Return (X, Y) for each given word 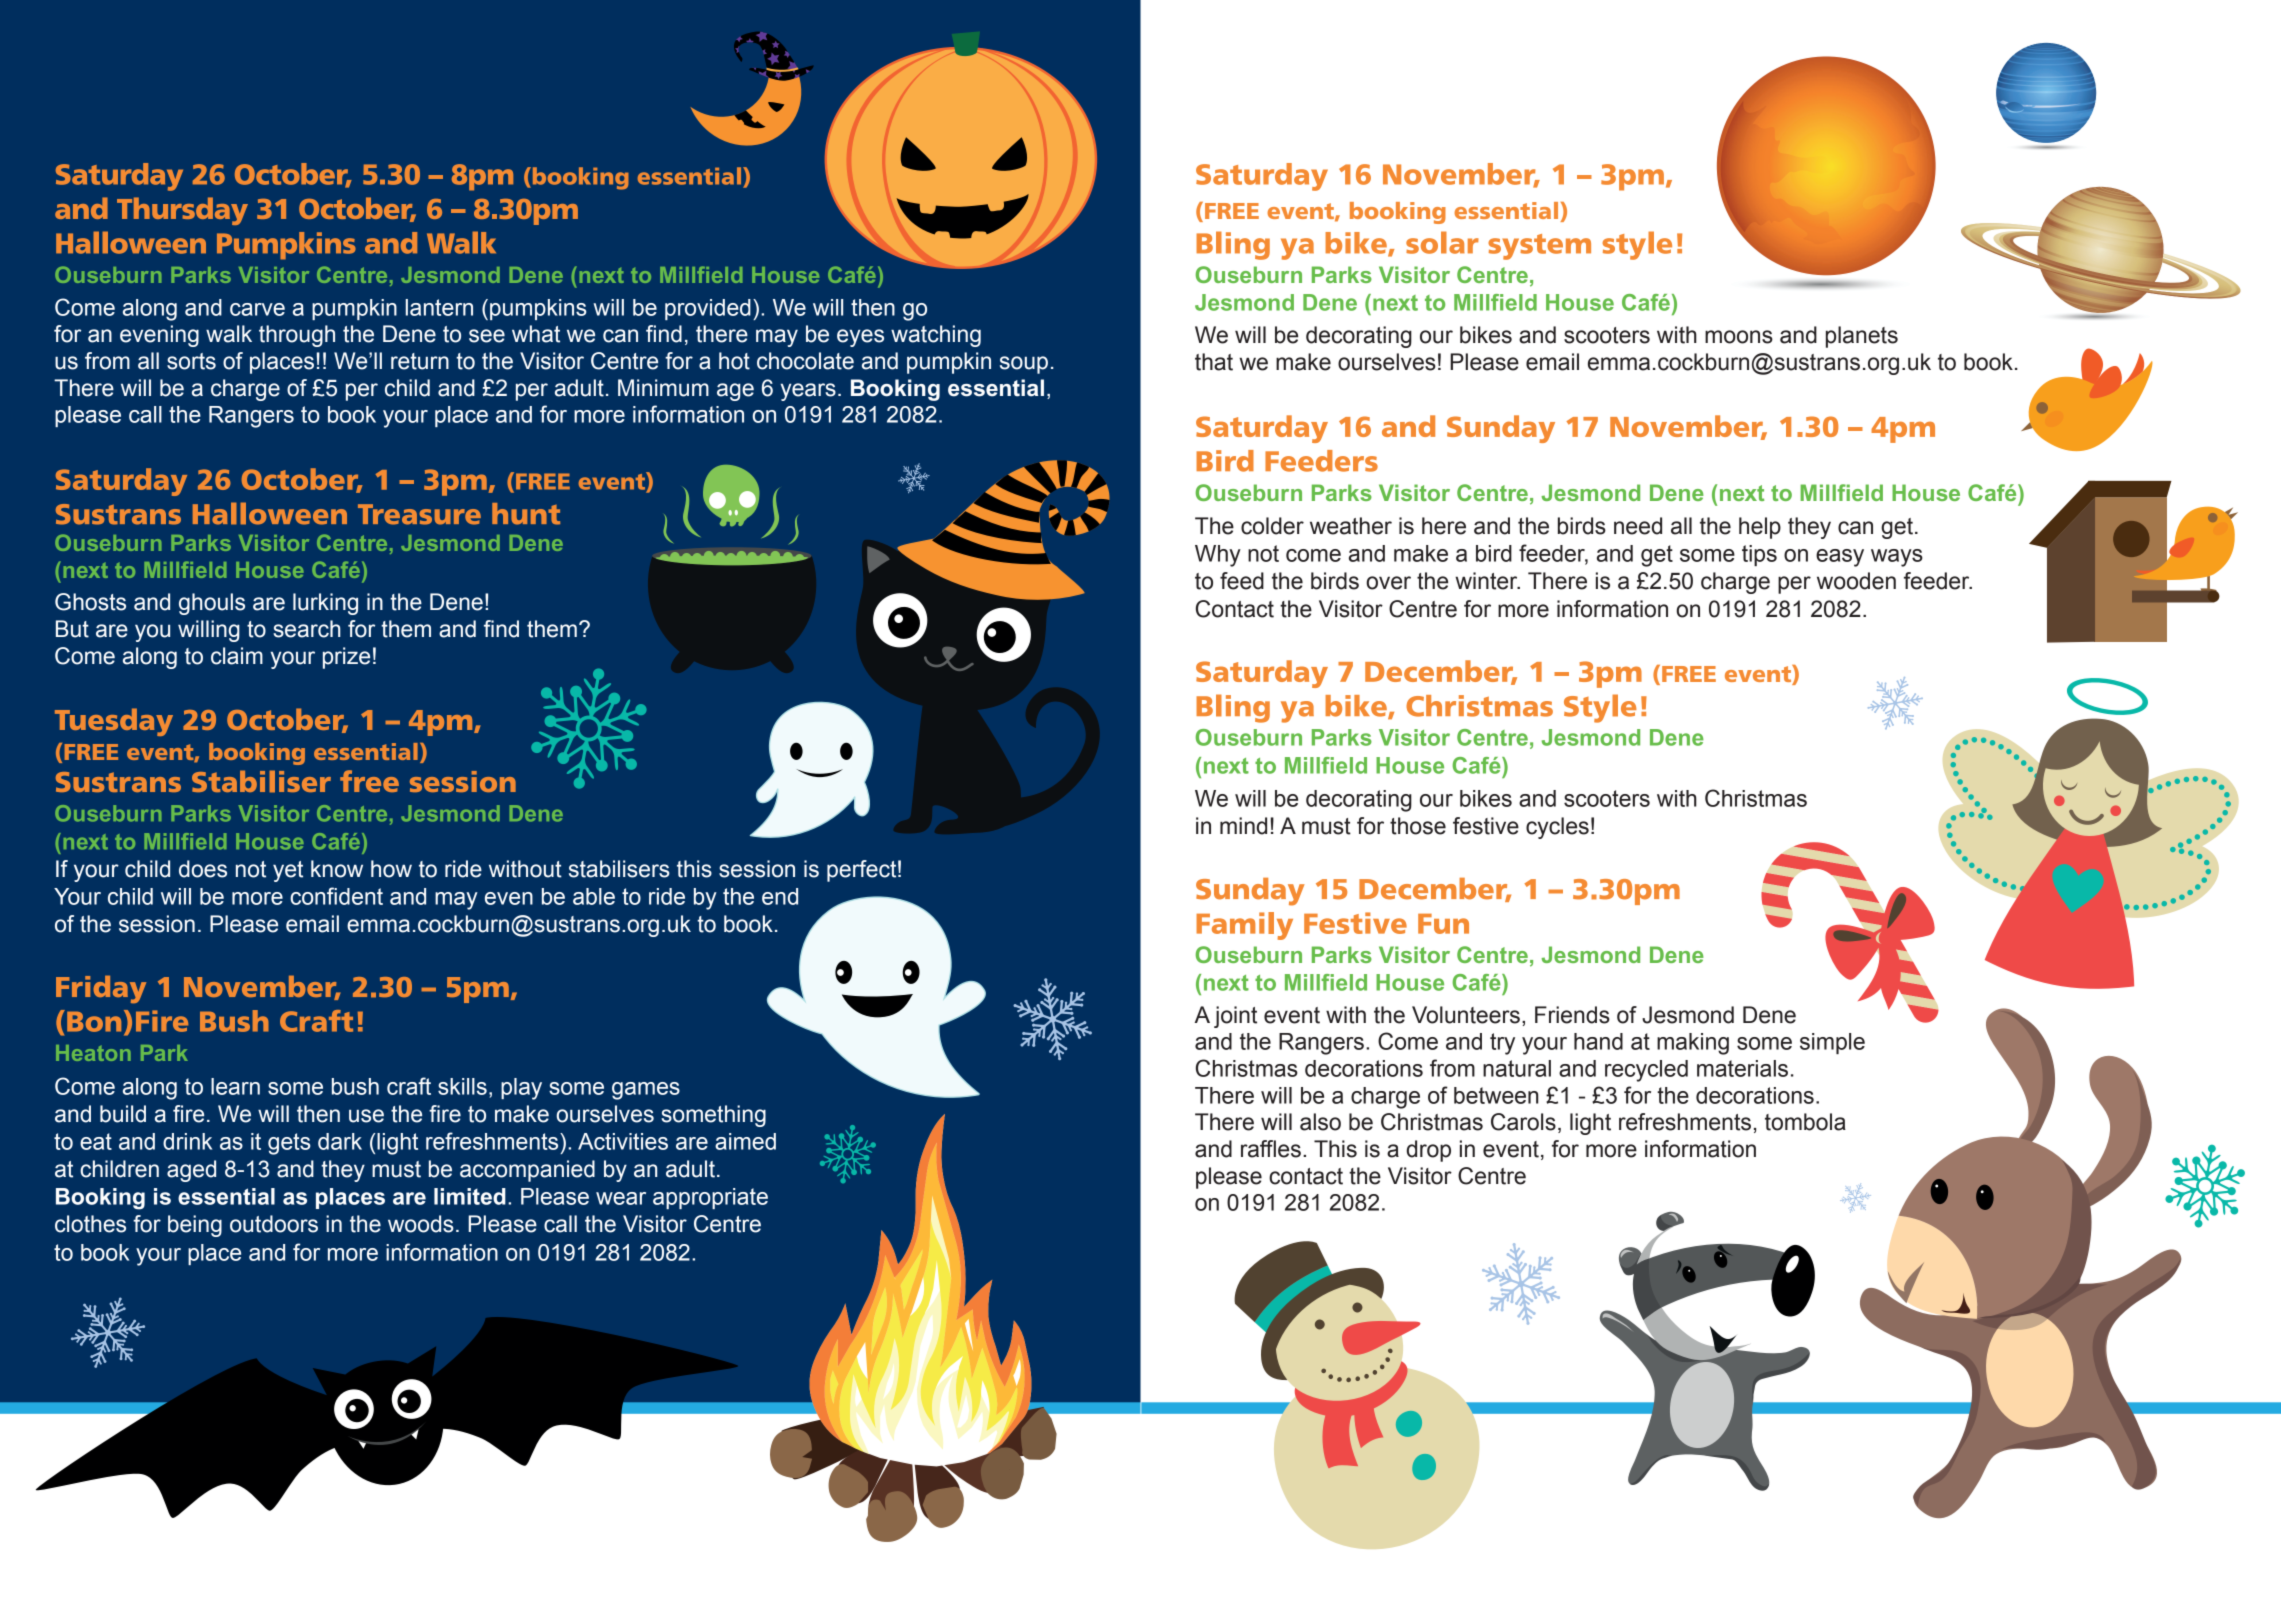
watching (936, 336)
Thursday (182, 211)
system (1539, 247)
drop (1429, 1151)
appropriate (710, 1198)
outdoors (274, 1224)
